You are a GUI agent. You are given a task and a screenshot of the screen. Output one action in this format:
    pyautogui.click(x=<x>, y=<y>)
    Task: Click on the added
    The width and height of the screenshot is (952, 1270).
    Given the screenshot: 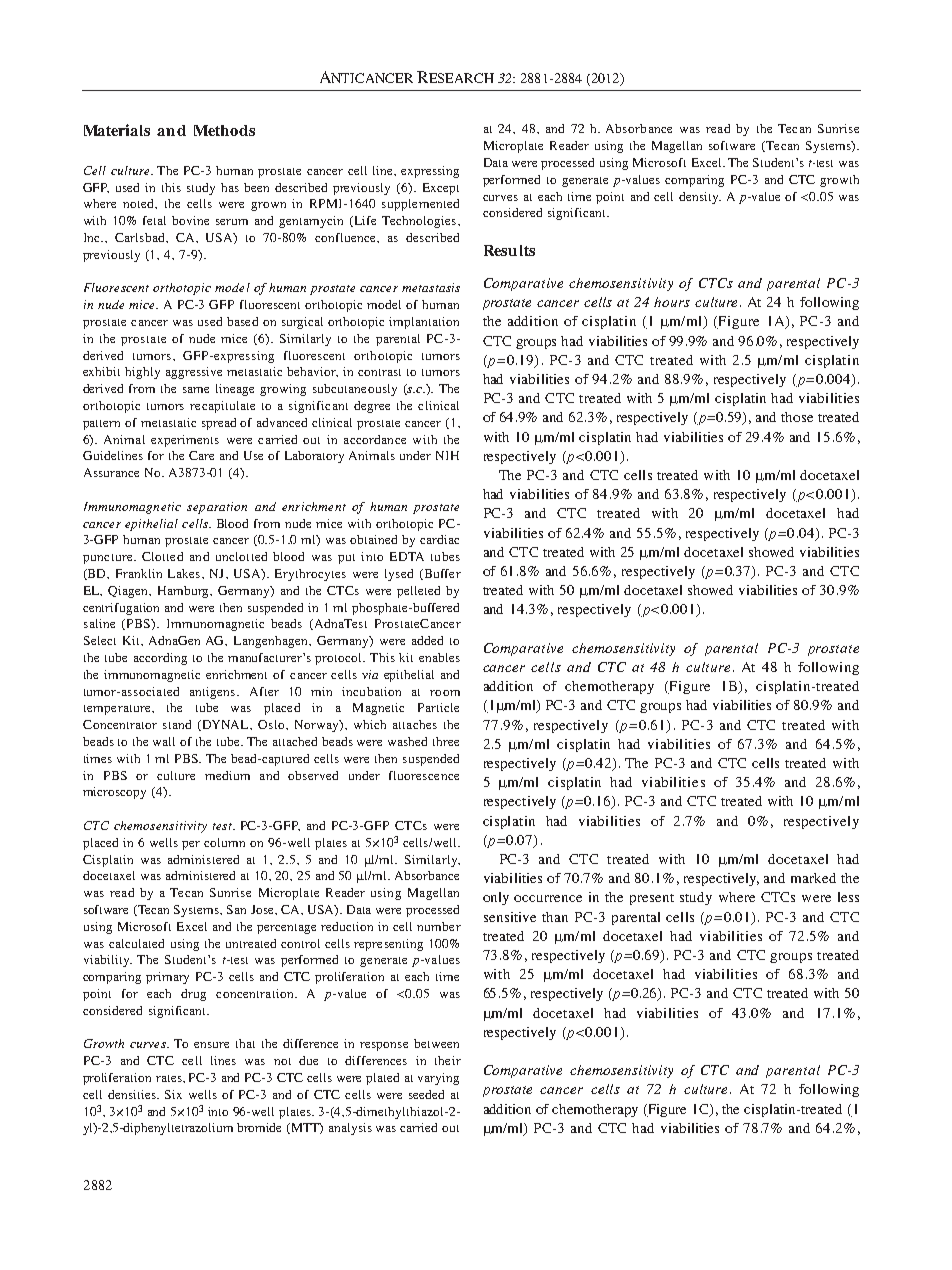 What is the action you would take?
    pyautogui.click(x=427, y=640)
